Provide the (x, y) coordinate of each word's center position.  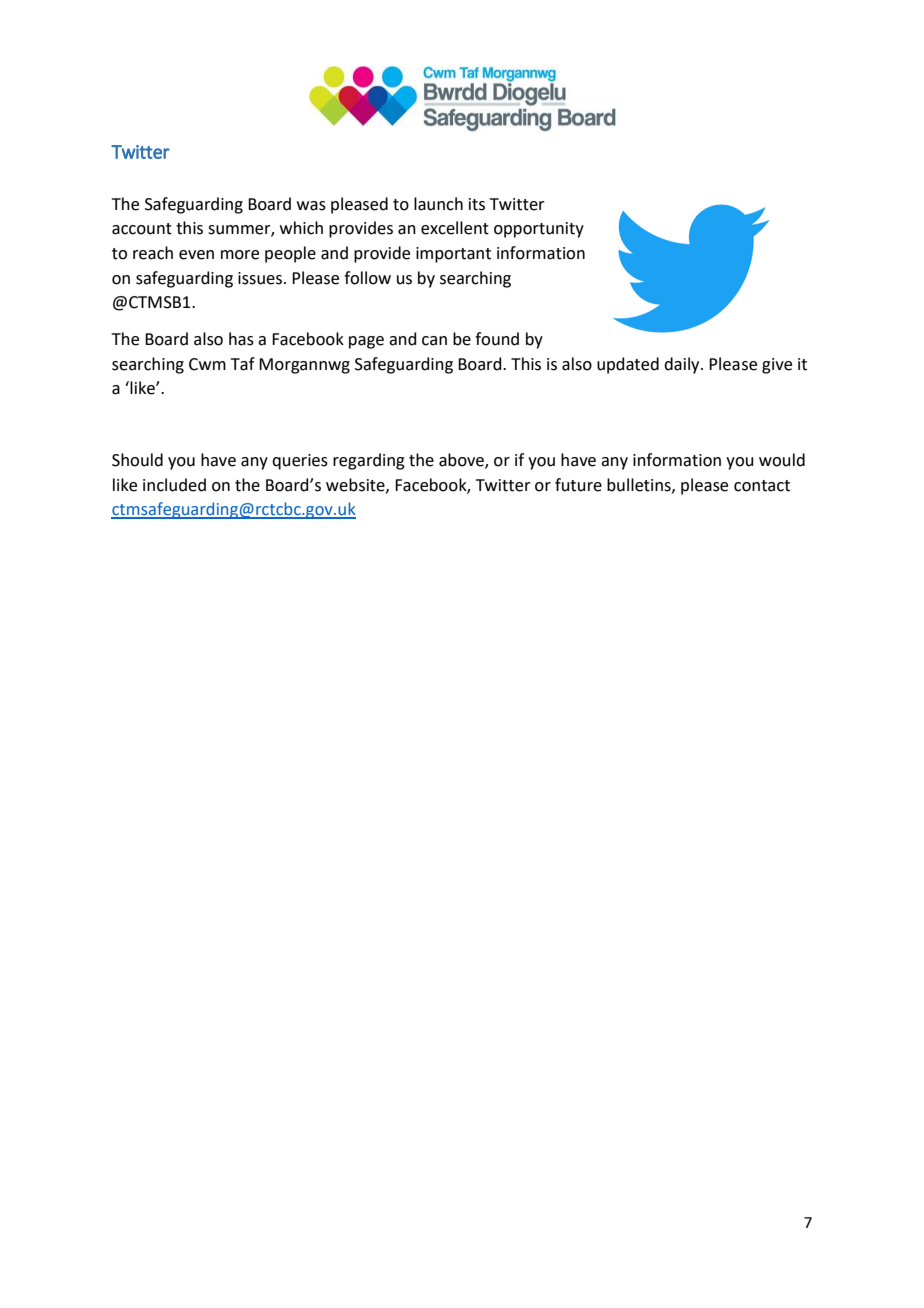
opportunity (539, 230)
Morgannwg (304, 366)
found (497, 339)
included (174, 485)
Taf (243, 364)
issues (261, 278)
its (477, 204)
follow (367, 278)
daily (683, 365)
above (462, 461)
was (311, 206)
